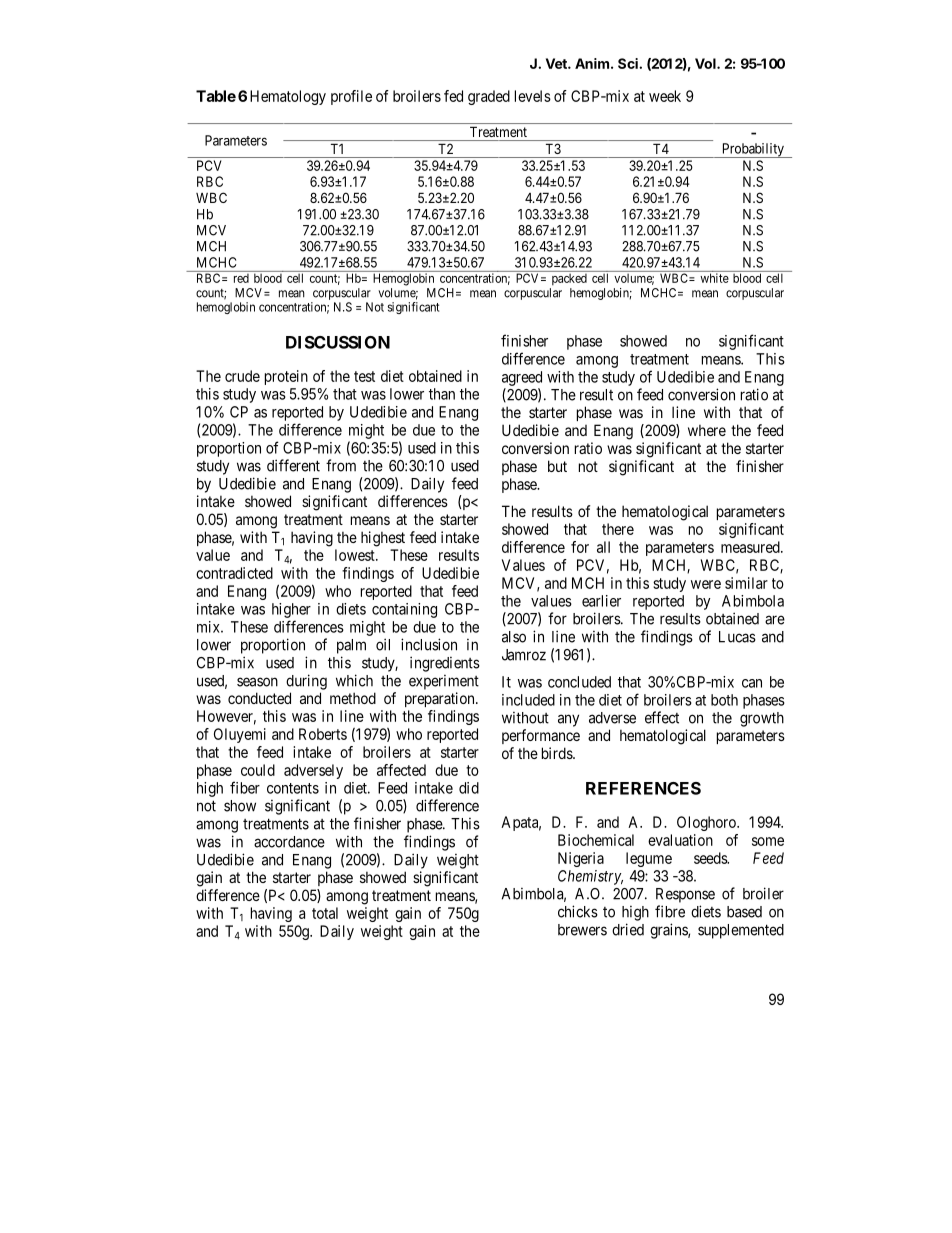 This screenshot has height=1233, width=952. Describe the element at coordinates (325, 913) in the screenshot. I see `total` at that location.
